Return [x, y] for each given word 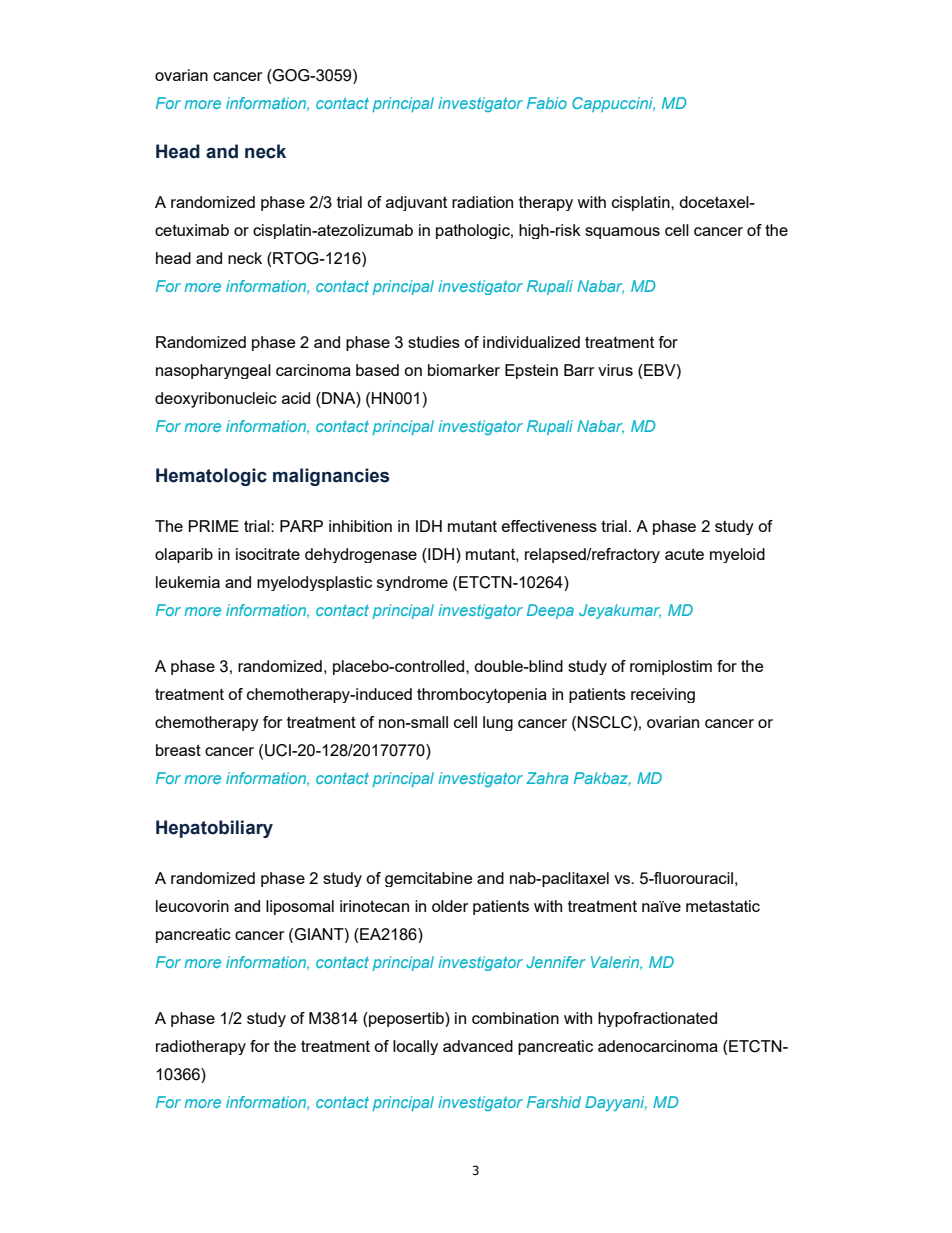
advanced [478, 1046]
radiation [482, 202]
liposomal [300, 907]
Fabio [547, 103]
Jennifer [556, 962]
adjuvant [416, 203]
